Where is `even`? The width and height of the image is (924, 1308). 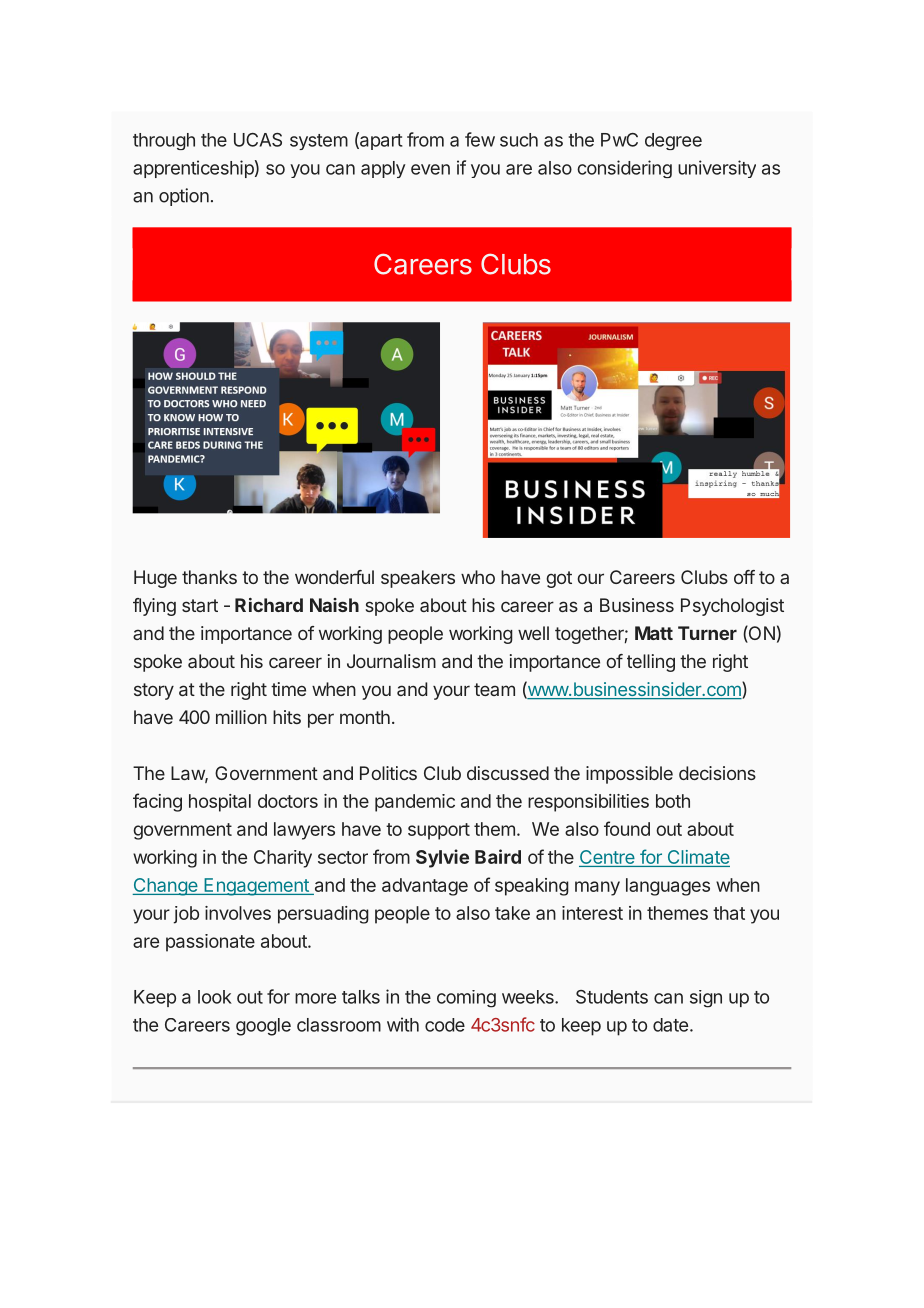 even is located at coordinates (430, 169).
